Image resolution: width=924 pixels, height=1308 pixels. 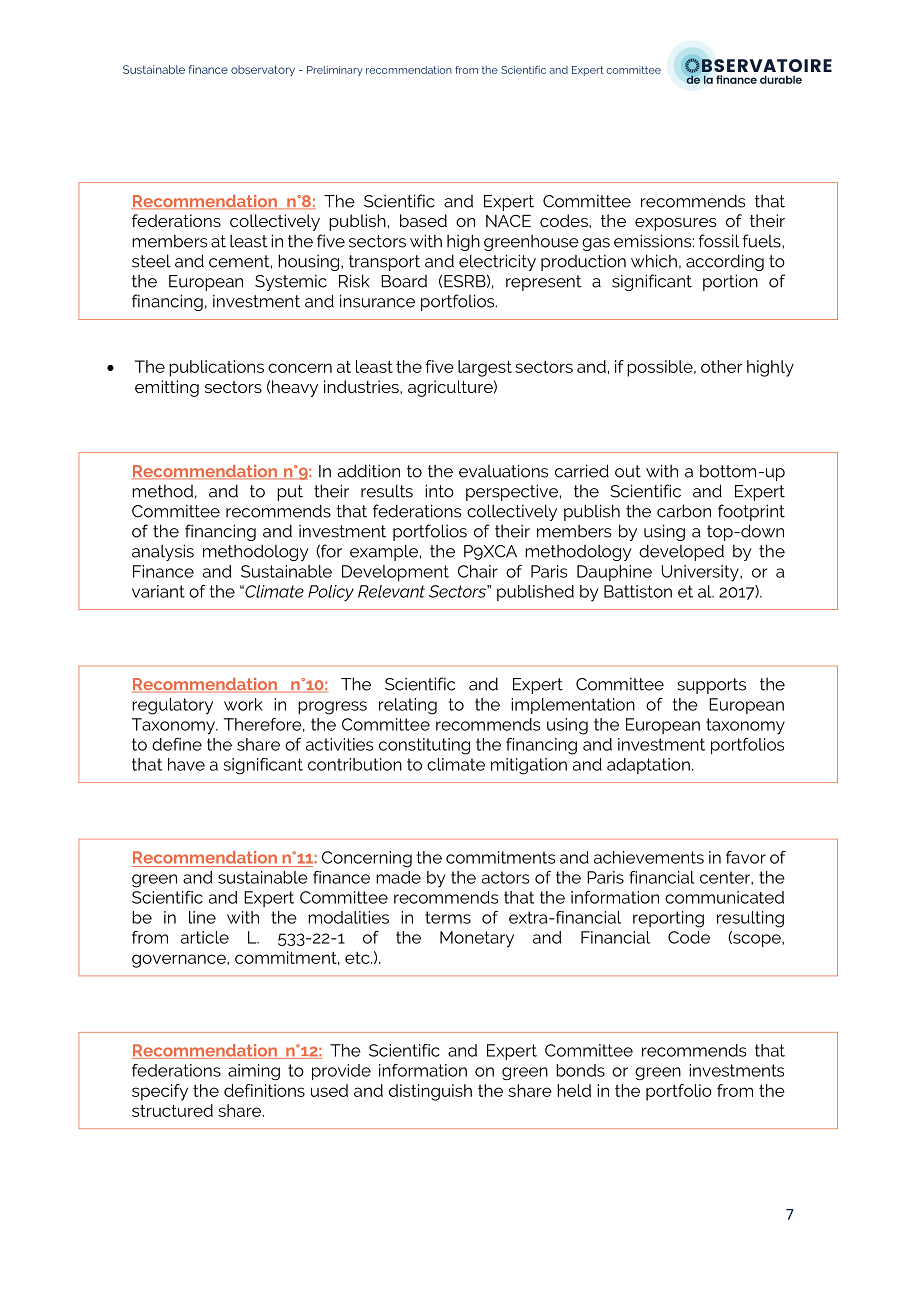 I want to click on distinguish, so click(x=430, y=1092).
